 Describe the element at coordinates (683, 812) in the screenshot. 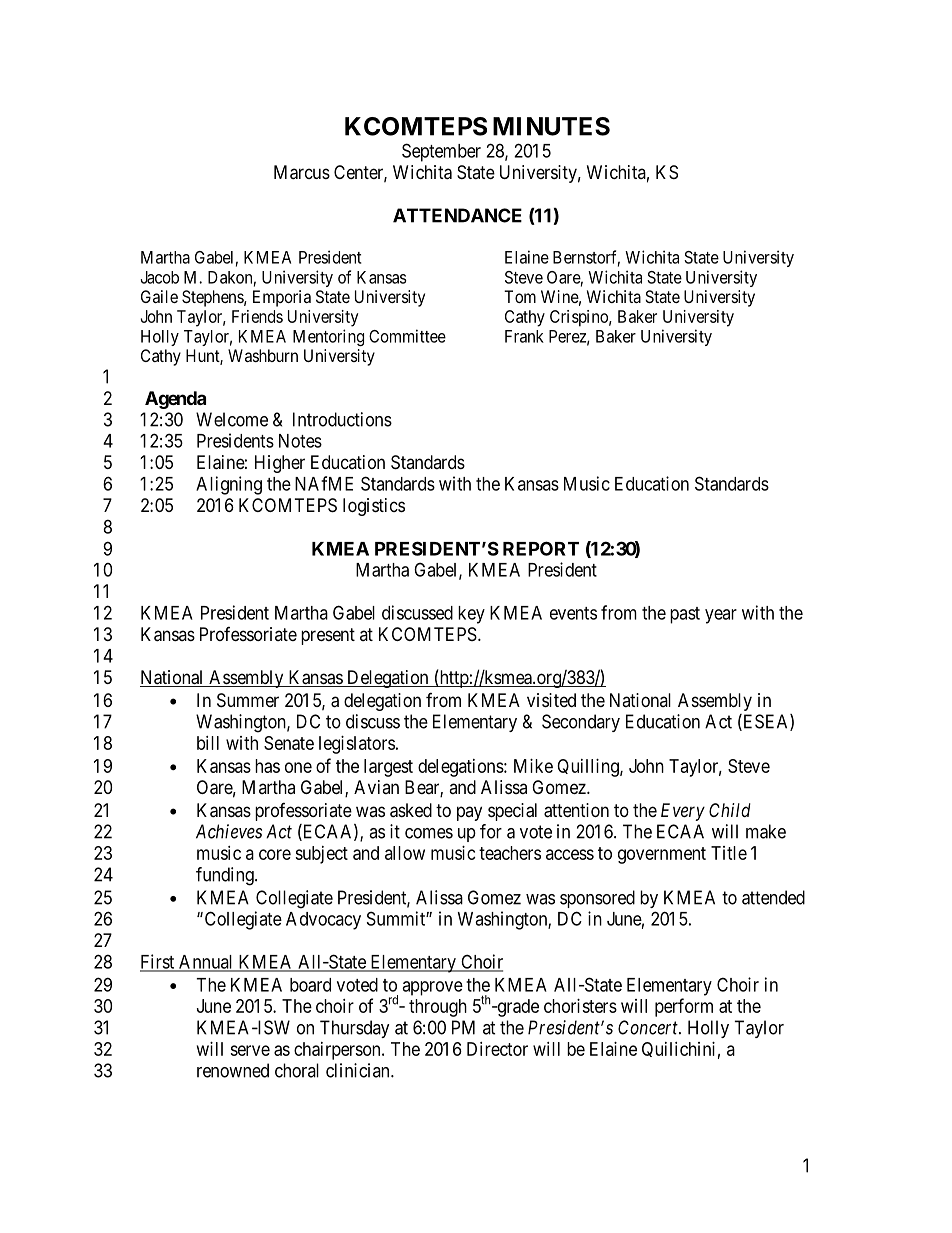

I see `Every` at that location.
